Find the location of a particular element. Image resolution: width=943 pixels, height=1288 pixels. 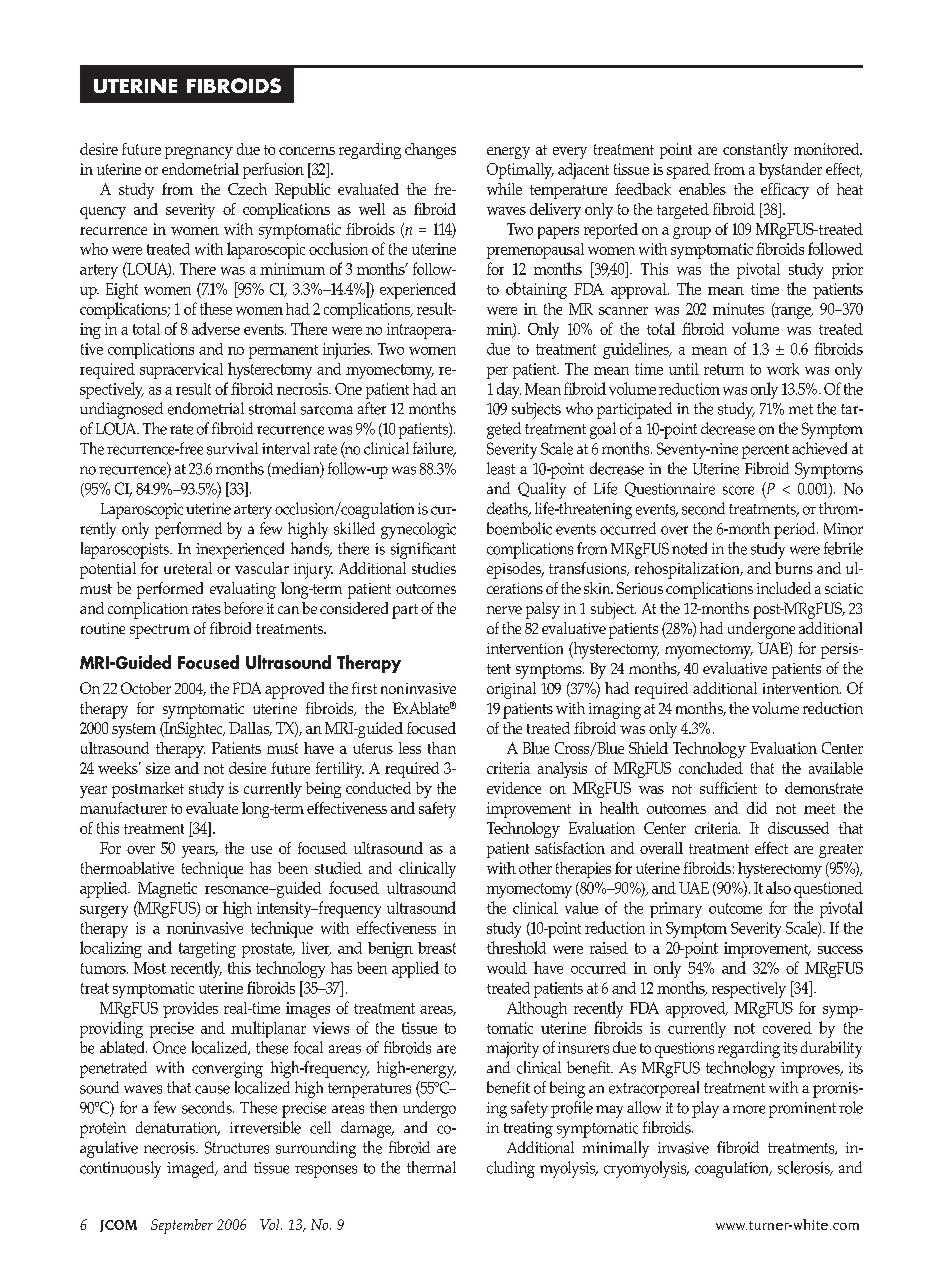

efficacy is located at coordinates (785, 191).
